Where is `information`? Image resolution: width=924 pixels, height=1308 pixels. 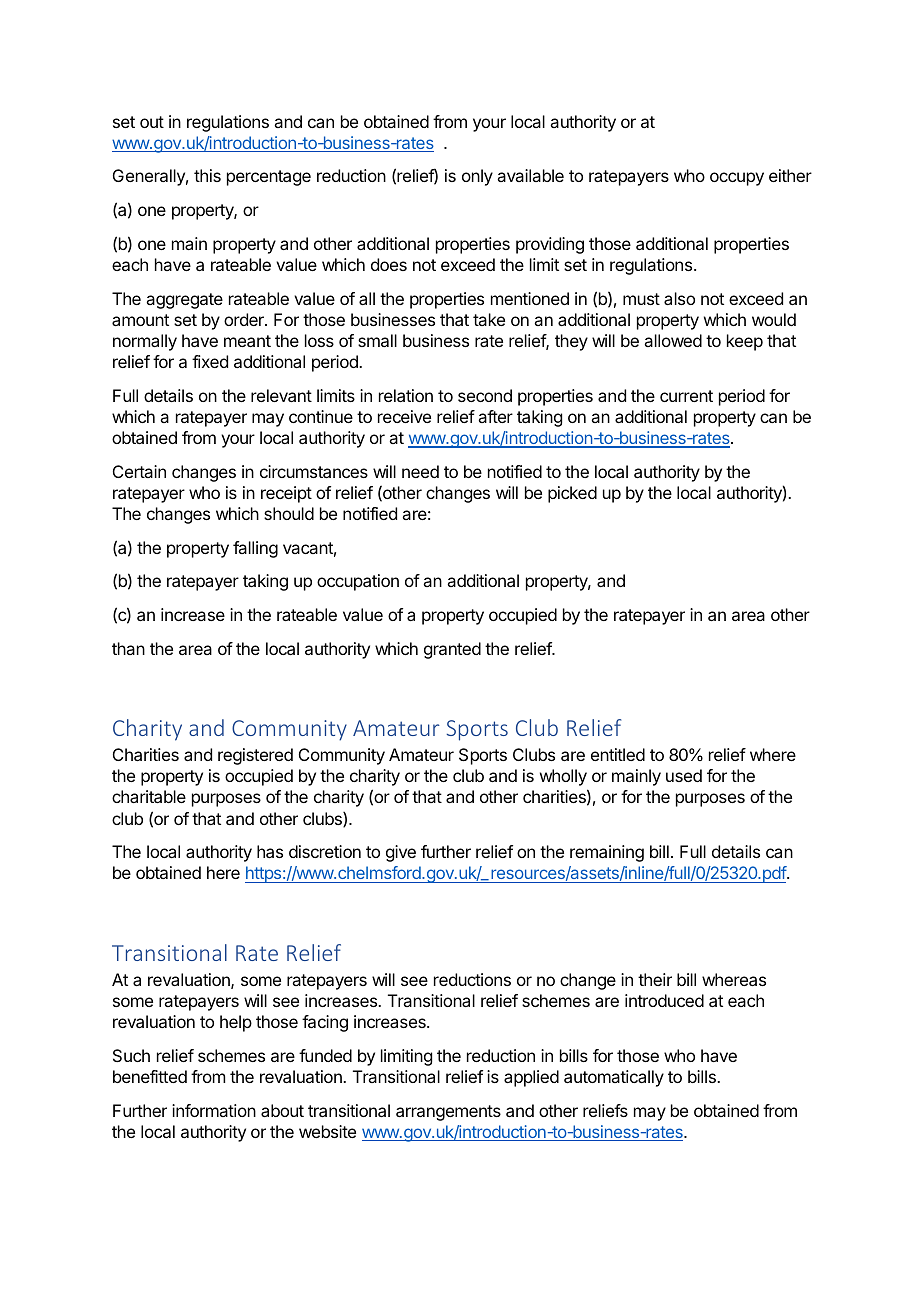 information is located at coordinates (214, 1110).
